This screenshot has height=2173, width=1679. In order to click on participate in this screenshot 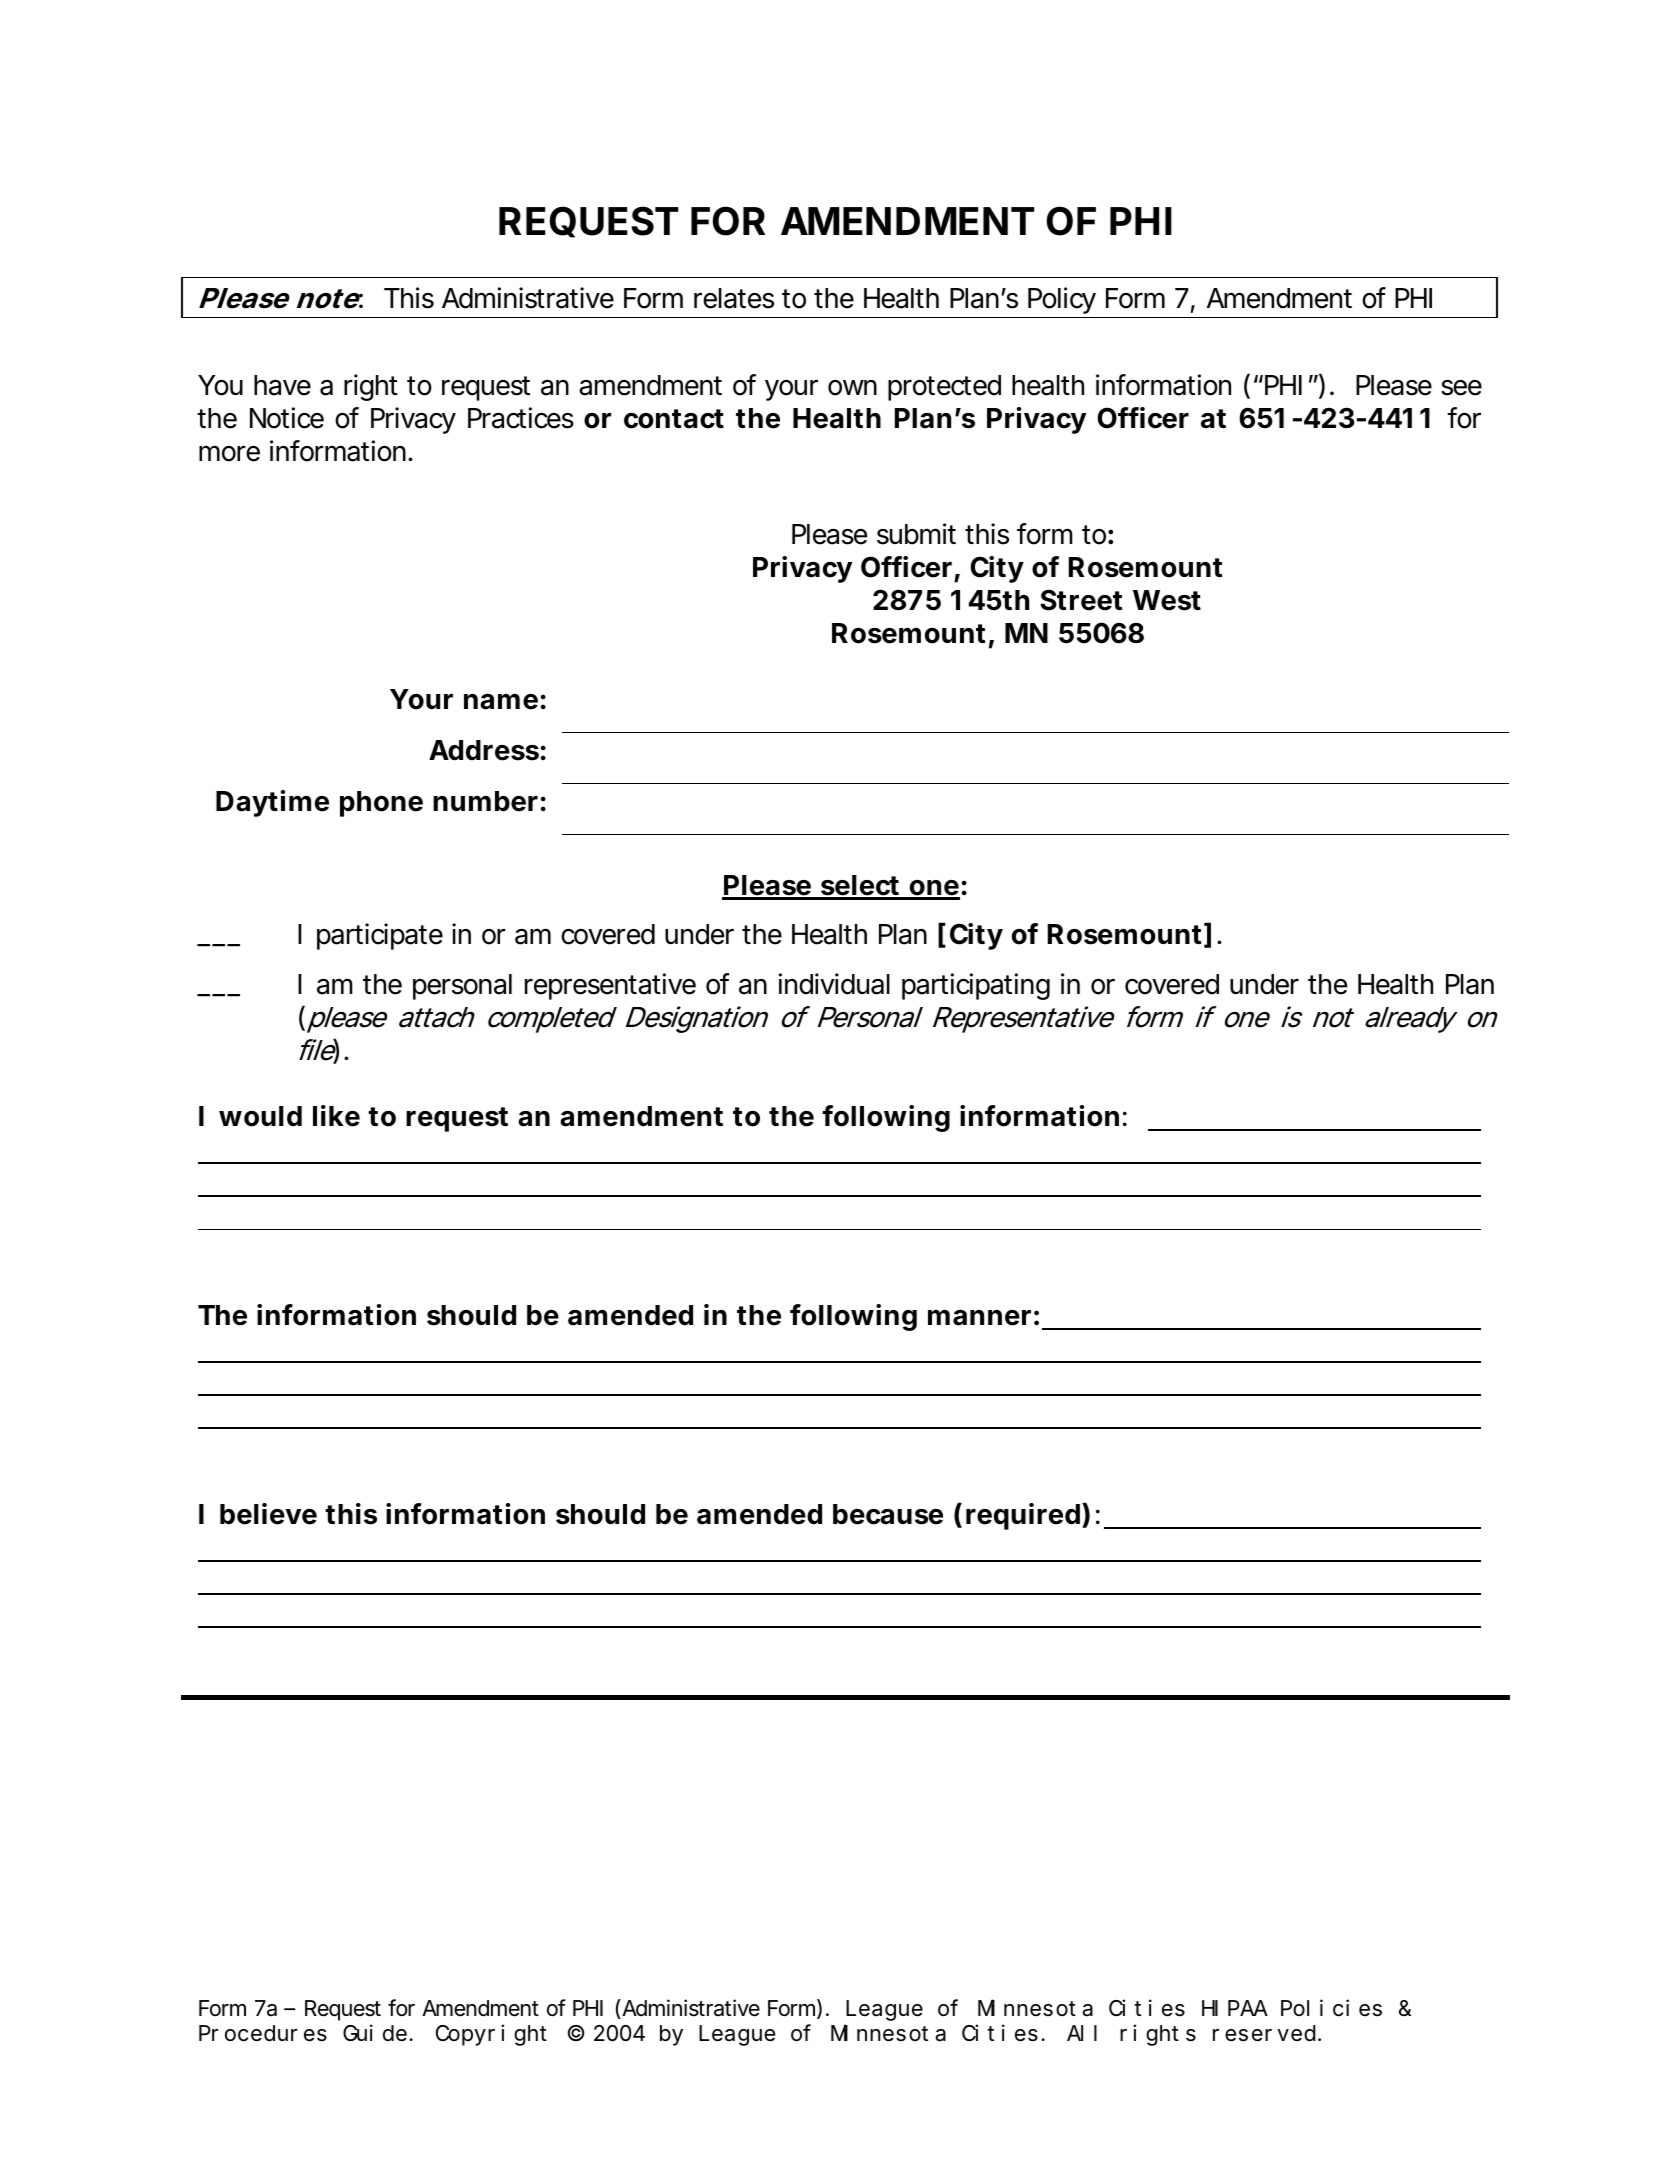, I will do `click(380, 936)`.
